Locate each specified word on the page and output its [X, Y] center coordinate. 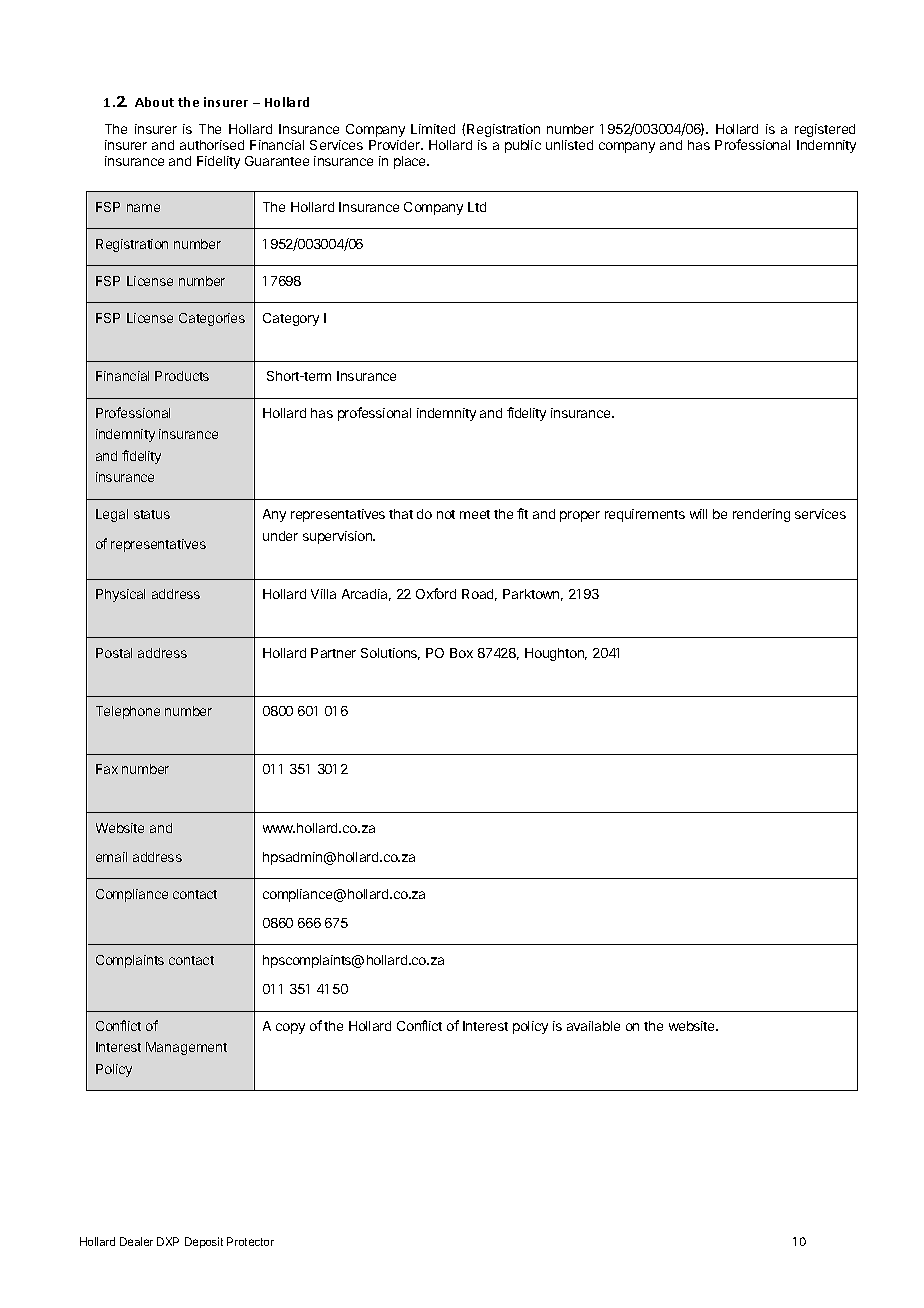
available [593, 1026]
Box [461, 653]
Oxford [436, 593]
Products [182, 376]
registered [825, 130]
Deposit [204, 1242]
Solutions [390, 654]
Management [186, 1048]
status [152, 514]
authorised [212, 145]
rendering [761, 515]
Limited [433, 129]
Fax [107, 769]
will [698, 514]
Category [291, 319]
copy [290, 1028]
